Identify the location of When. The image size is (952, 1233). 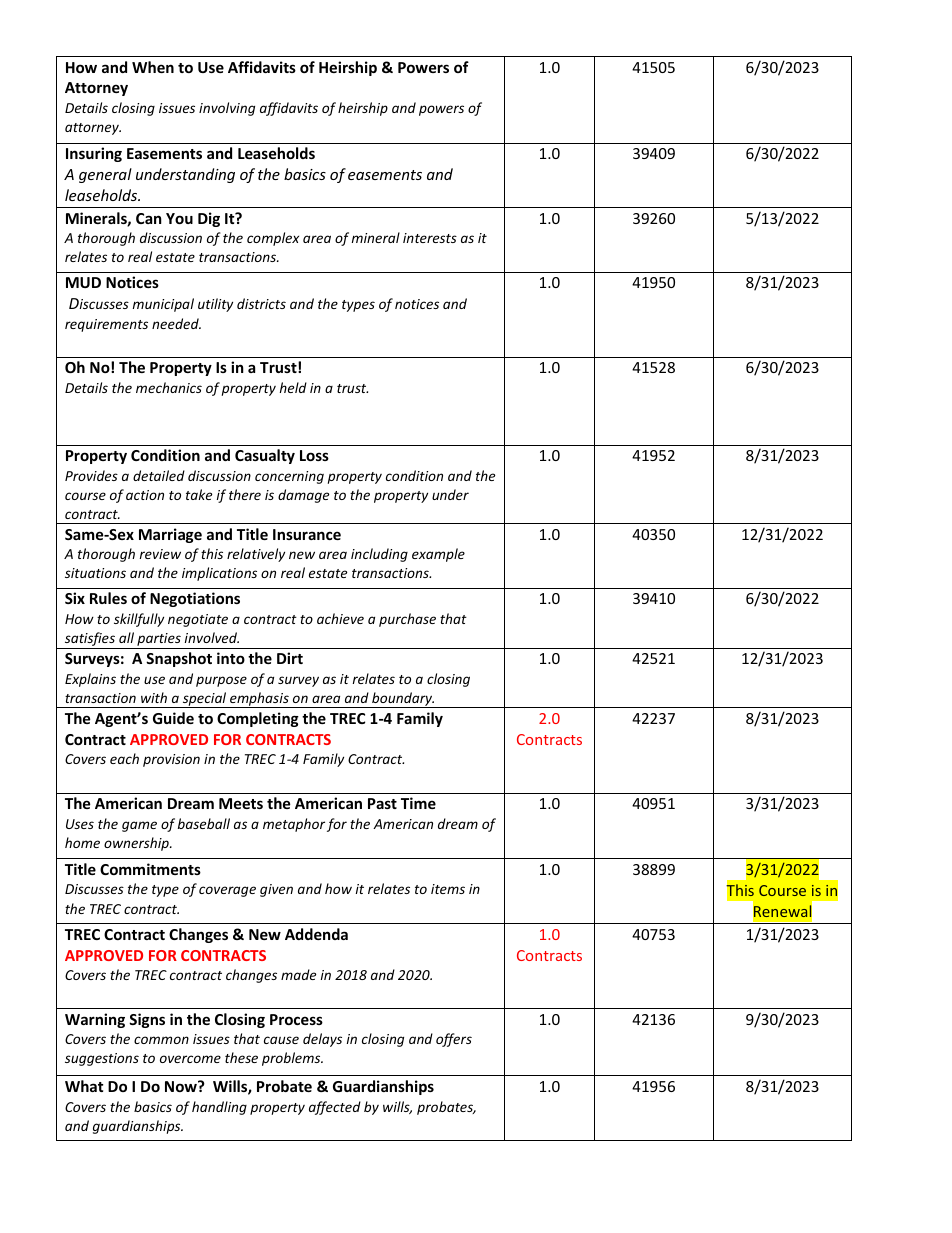
(153, 67).
